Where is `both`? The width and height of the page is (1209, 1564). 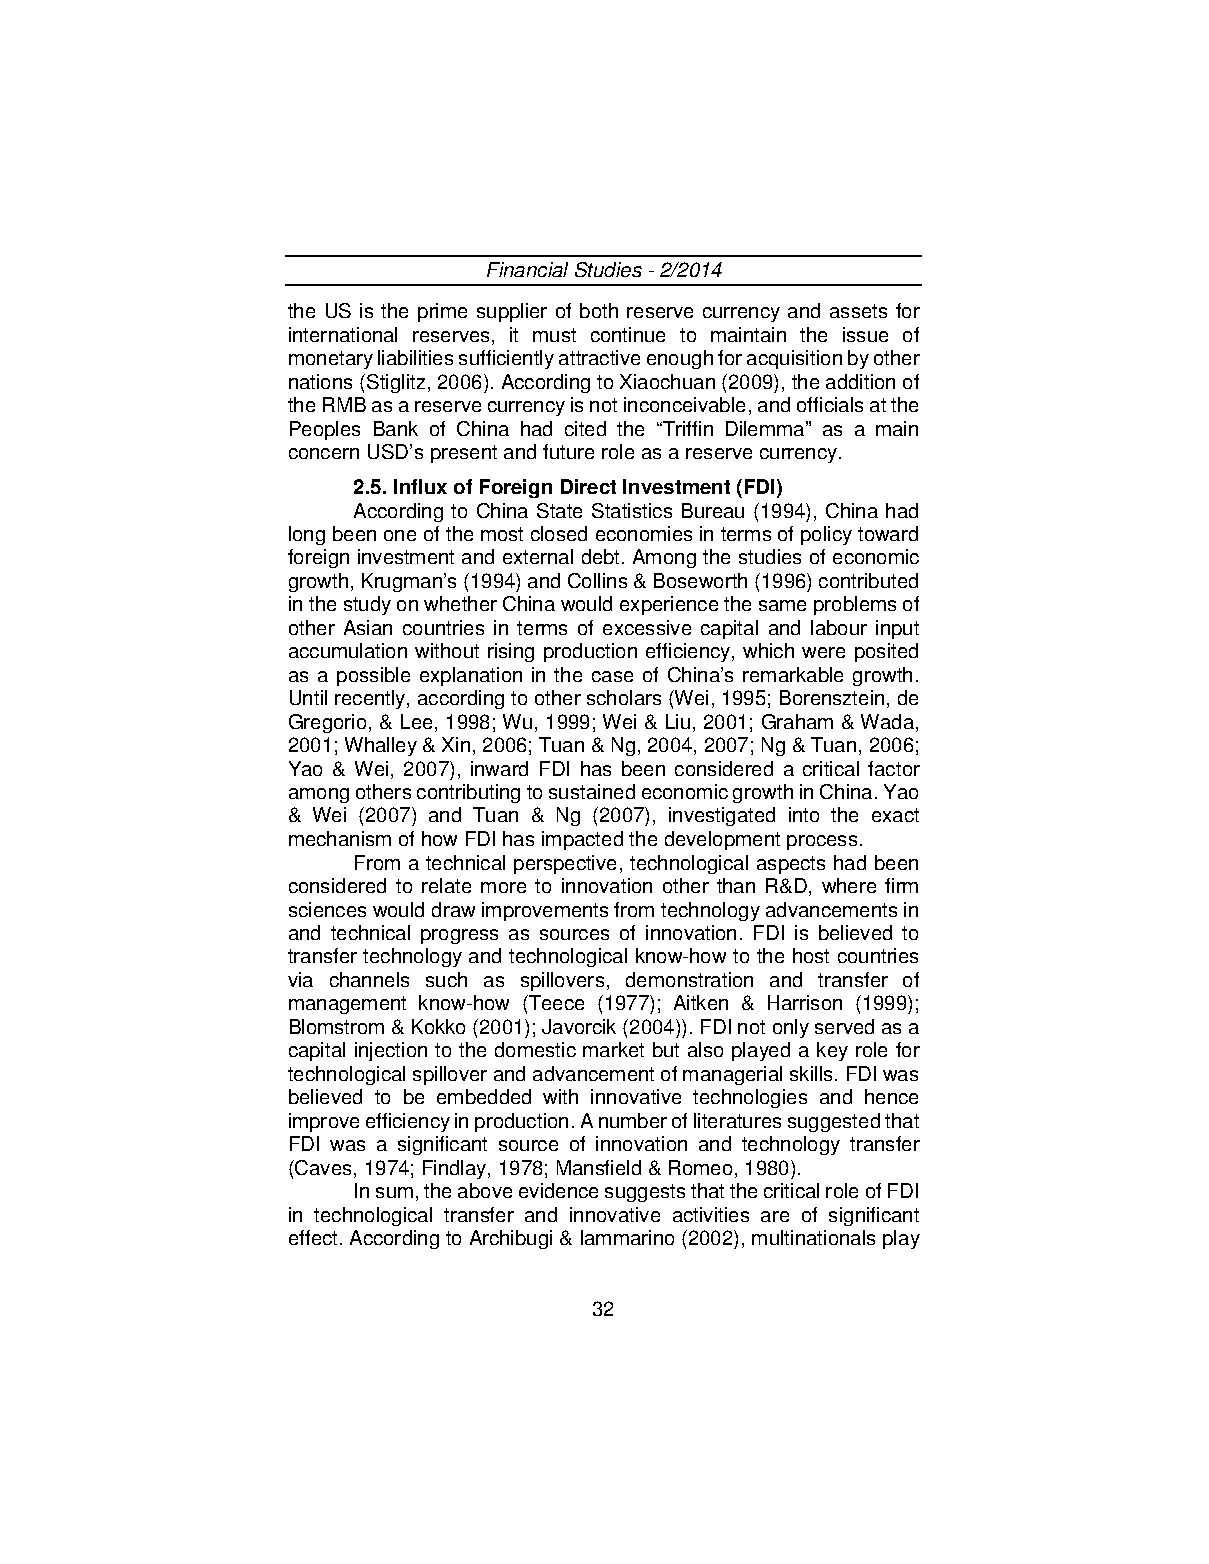 both is located at coordinates (599, 310).
